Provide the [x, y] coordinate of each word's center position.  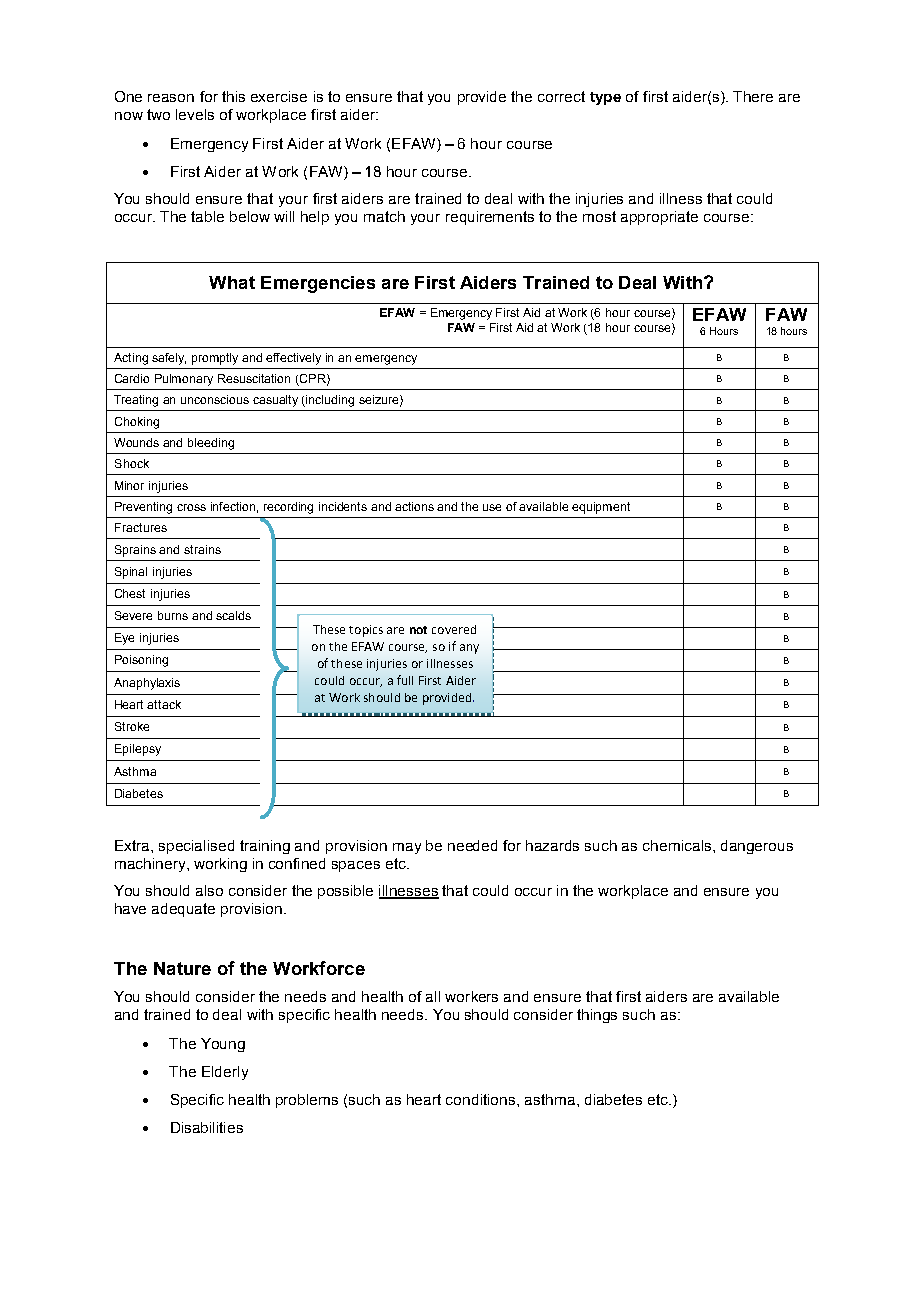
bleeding [211, 444]
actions [414, 506]
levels [195, 114]
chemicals [678, 845]
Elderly [225, 1073]
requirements [490, 218]
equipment [601, 508]
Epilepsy [138, 750]
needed [472, 845]
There [753, 96]
